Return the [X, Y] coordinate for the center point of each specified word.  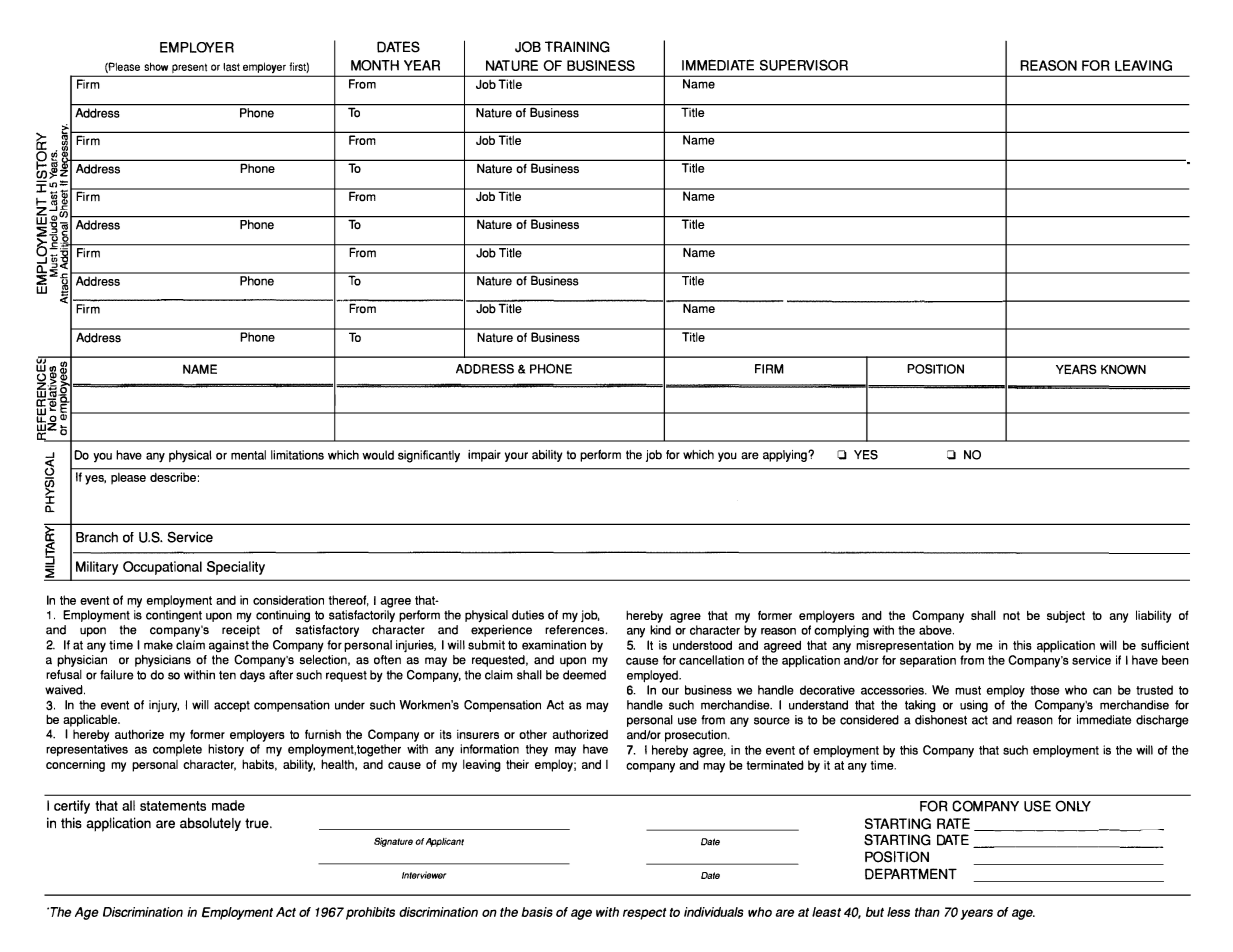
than [927, 912]
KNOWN [1123, 369]
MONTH [375, 65]
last [231, 67]
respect [644, 914]
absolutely [210, 824]
